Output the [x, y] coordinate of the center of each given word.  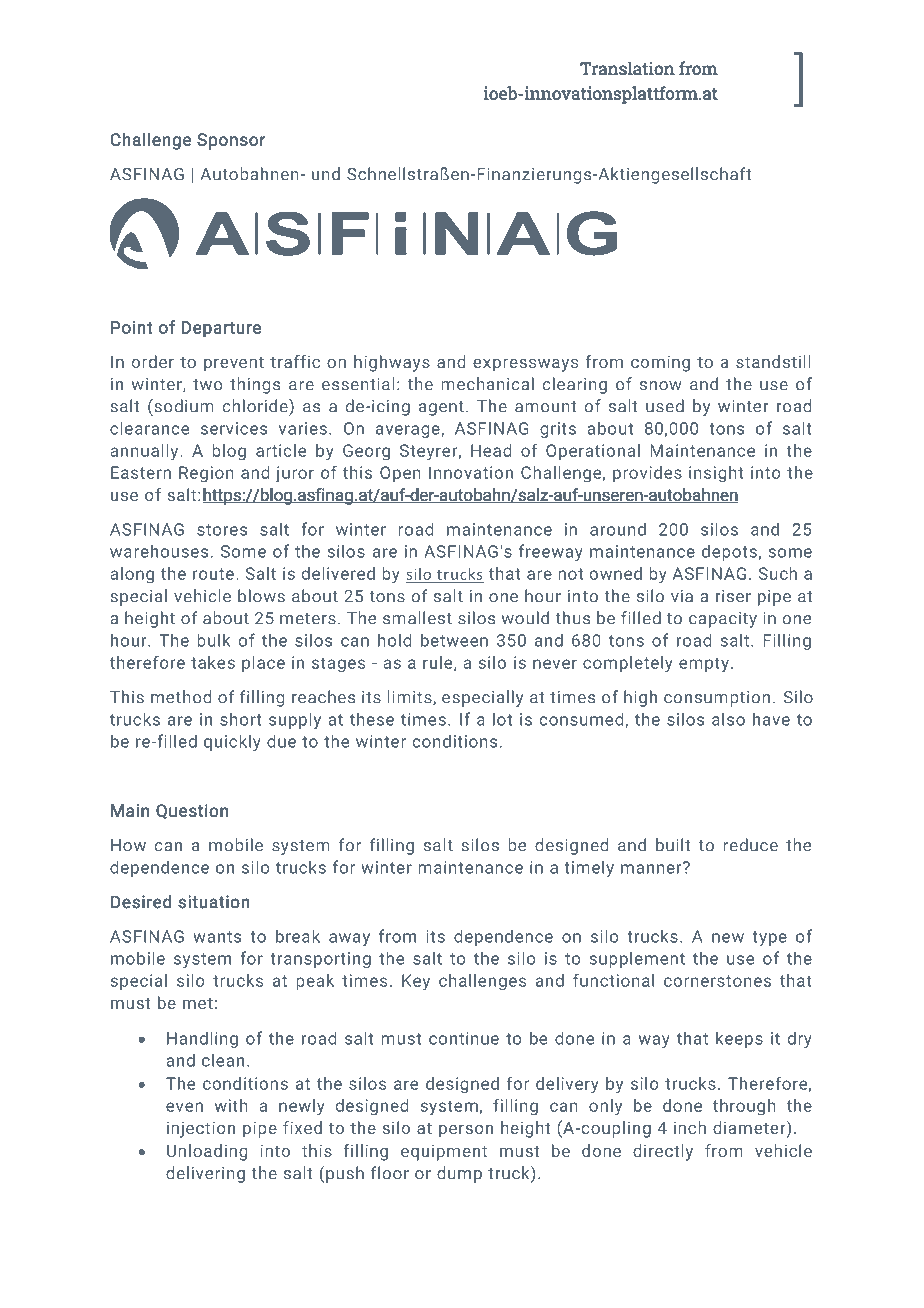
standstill [773, 361]
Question [192, 811]
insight [716, 474]
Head [491, 450]
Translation [627, 68]
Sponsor [231, 141]
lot [502, 719]
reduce [750, 845]
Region [206, 474]
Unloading [207, 1152]
